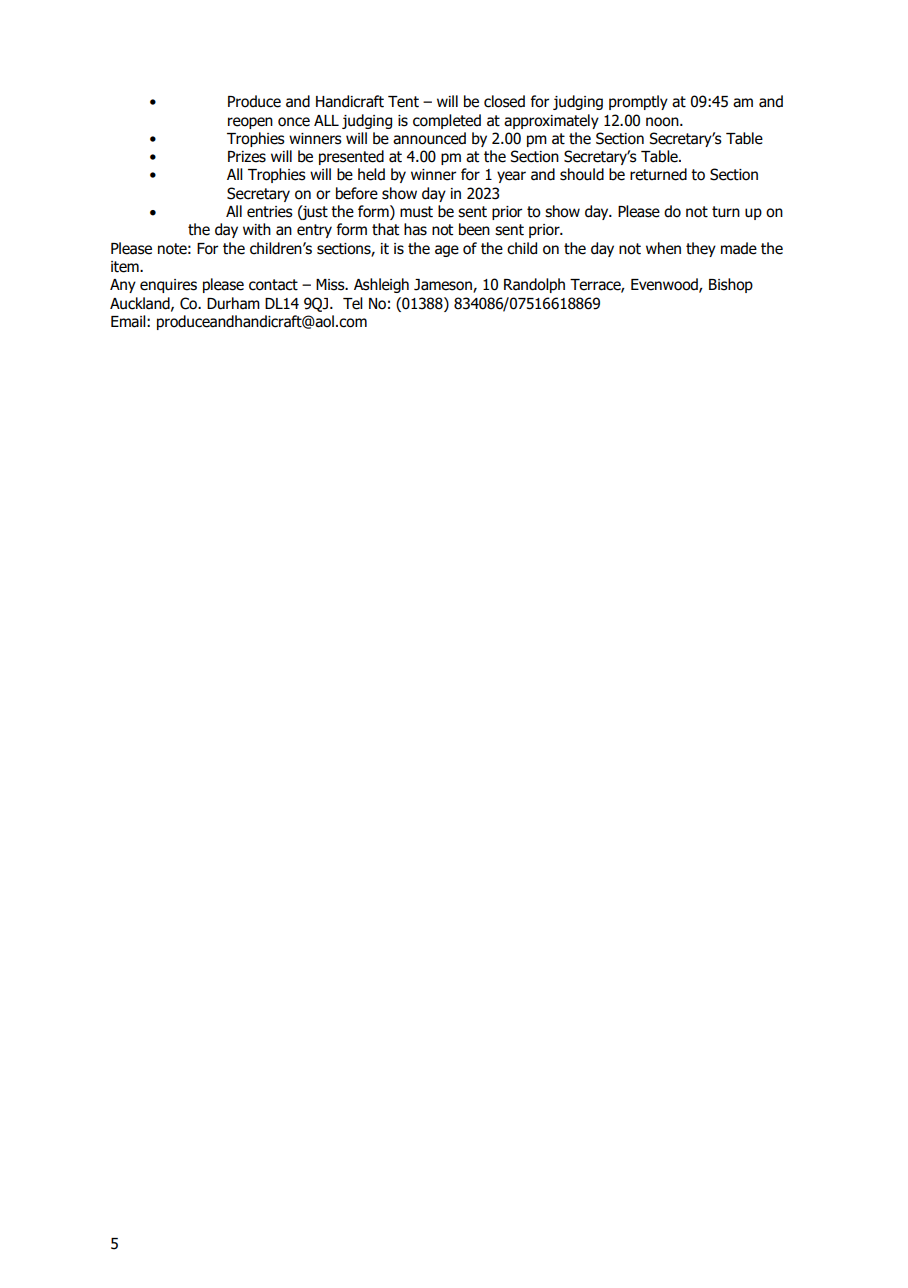  I want to click on Tent, so click(403, 102).
